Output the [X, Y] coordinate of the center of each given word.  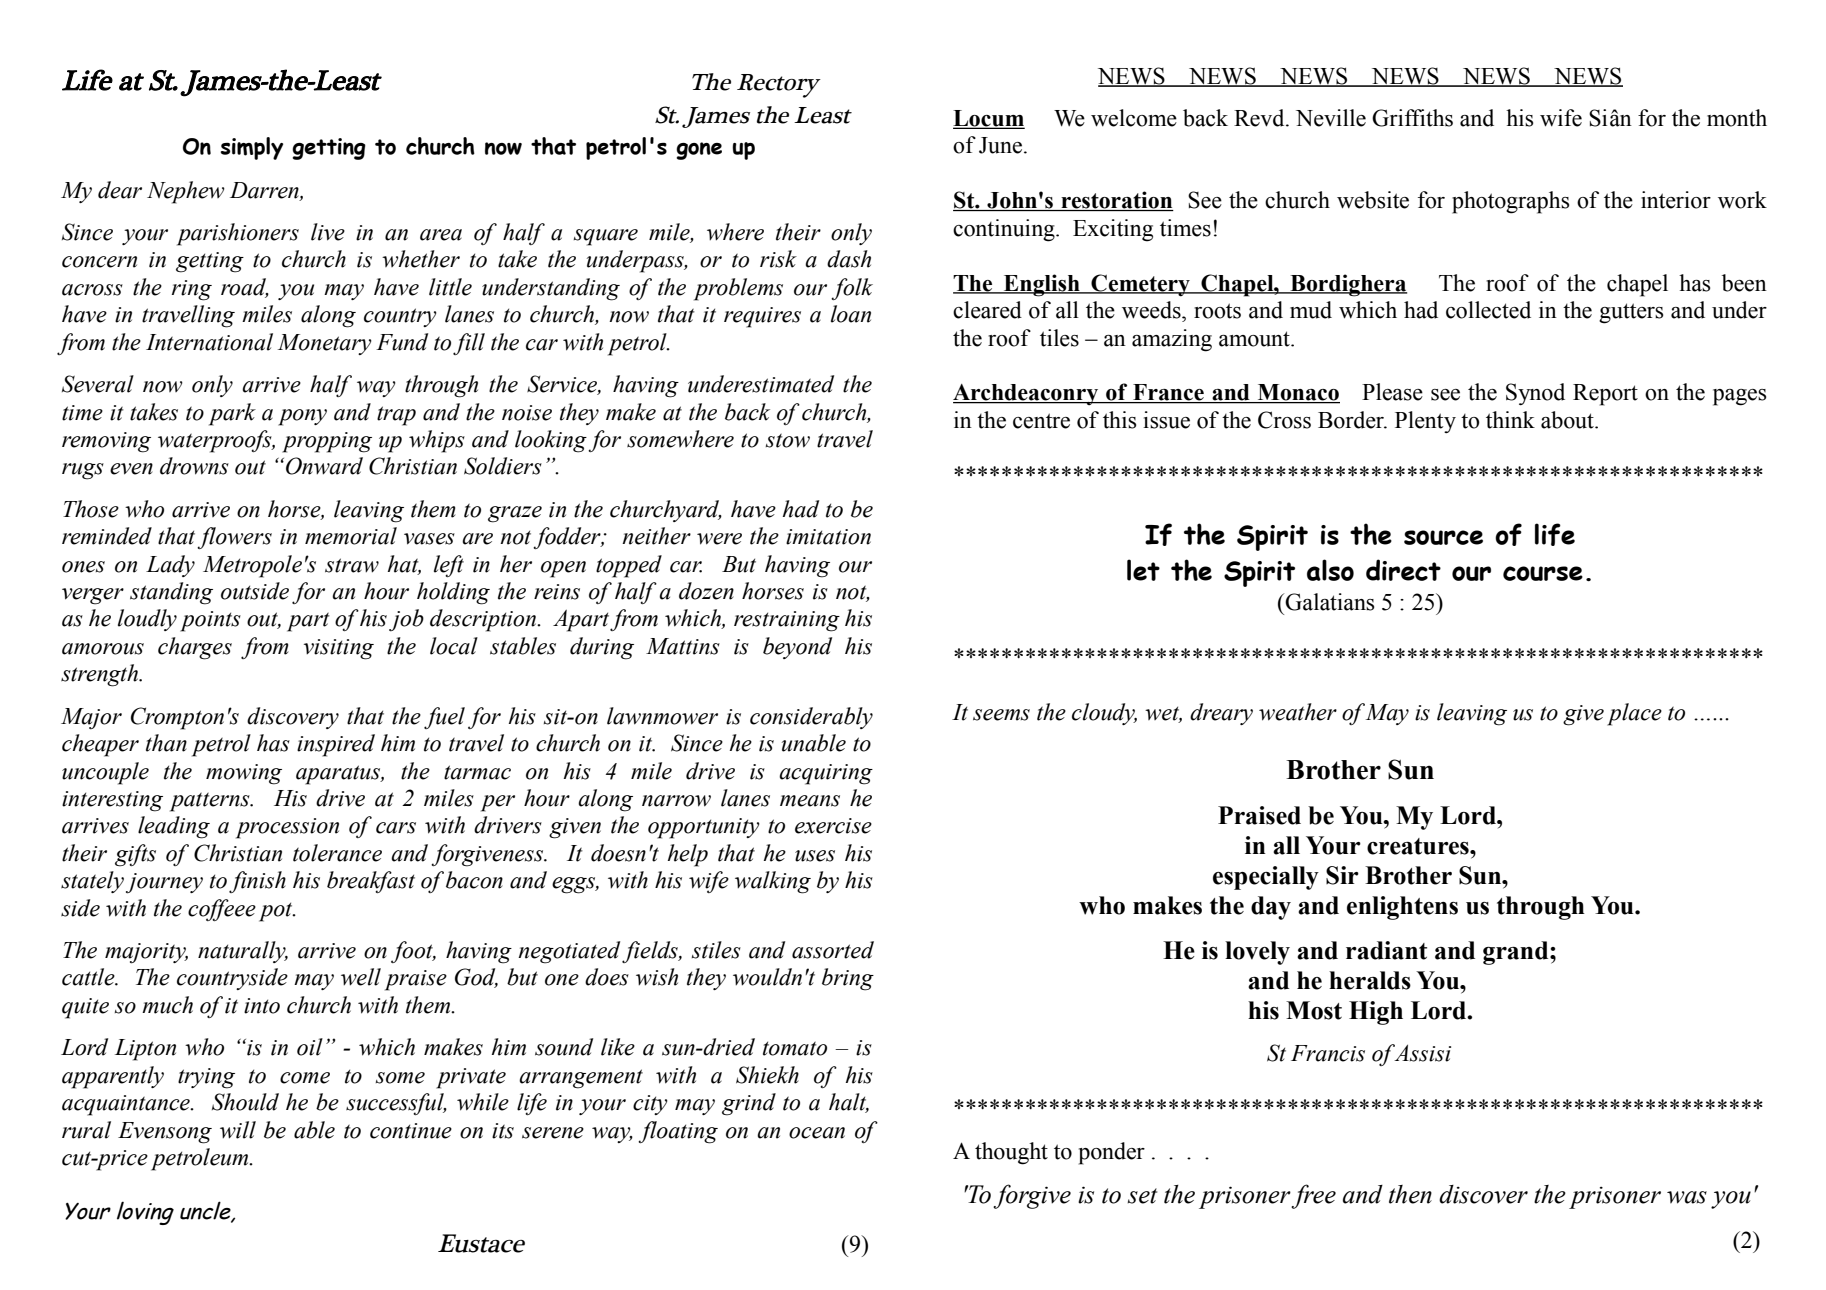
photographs [1510, 202]
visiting [339, 649]
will [238, 1130]
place [1634, 714]
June [1000, 145]
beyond [797, 648]
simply [251, 148]
